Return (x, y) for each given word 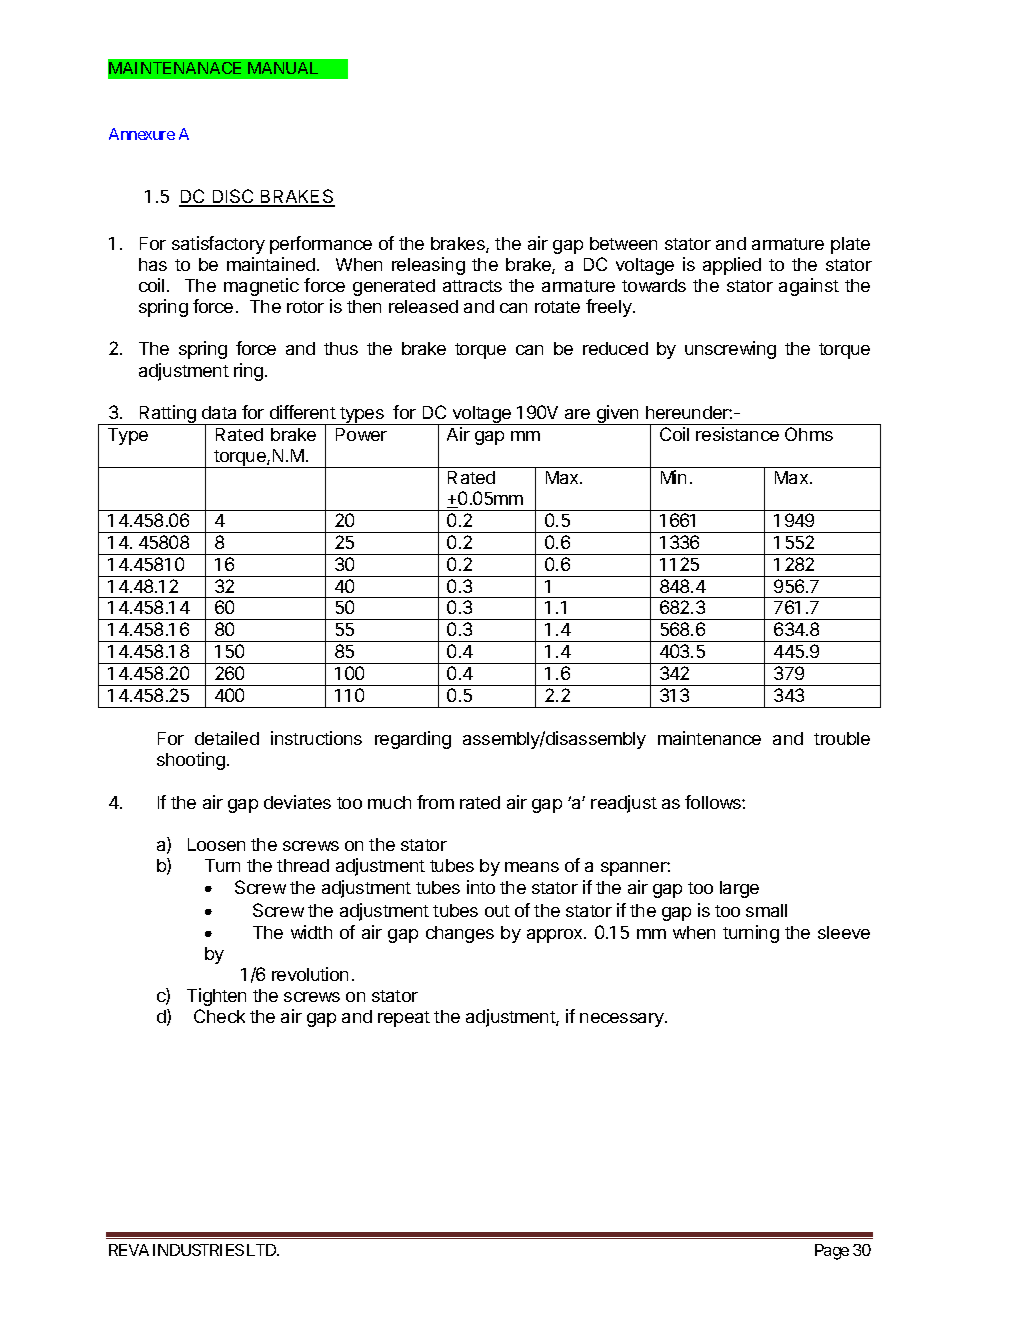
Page (832, 1252)
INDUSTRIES (198, 1250)
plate (850, 245)
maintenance (709, 738)
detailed (227, 738)
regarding (413, 740)
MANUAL (283, 68)
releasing (428, 266)
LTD (261, 1250)
